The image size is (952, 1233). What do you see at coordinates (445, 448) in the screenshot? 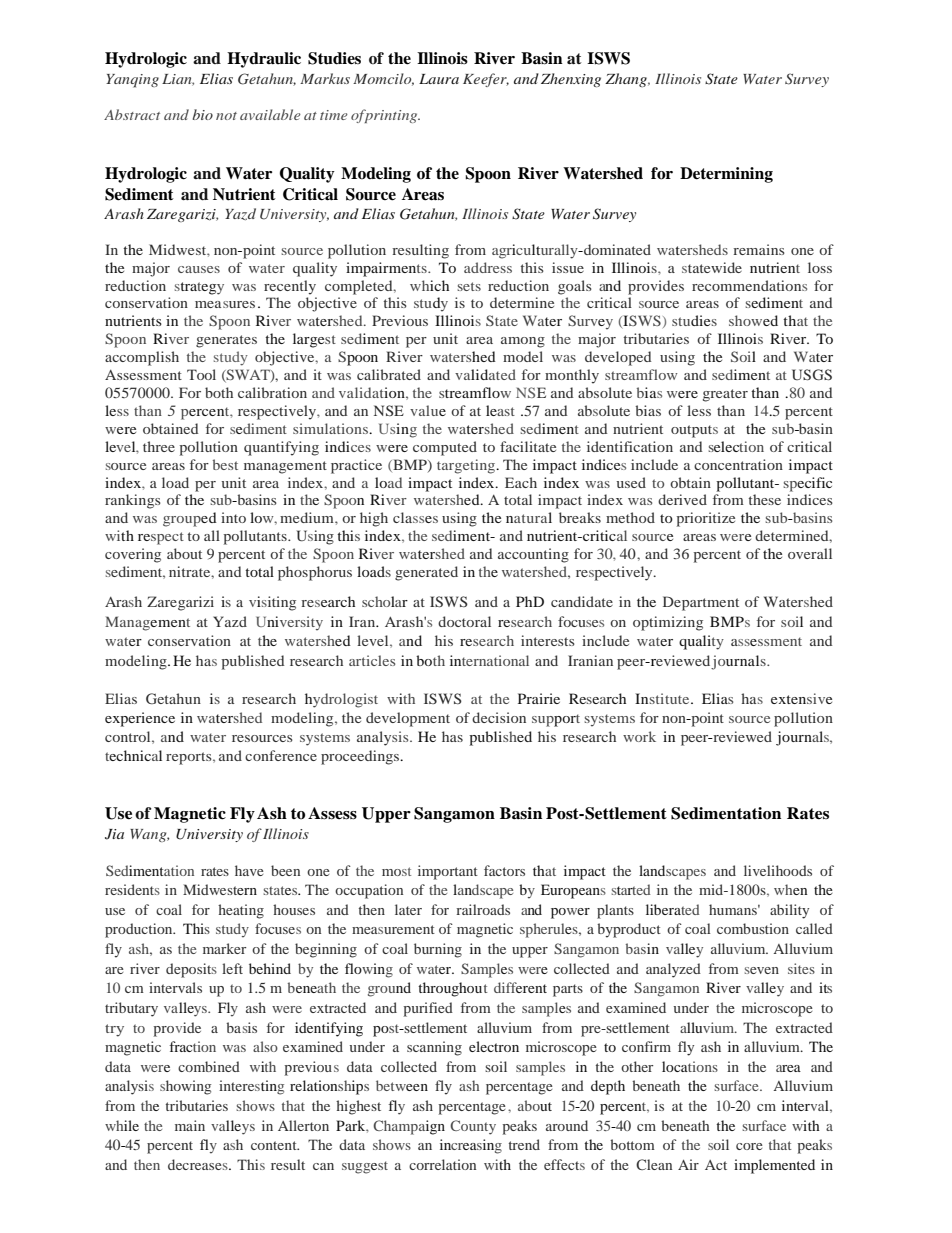
I see `computed` at bounding box center [445, 448].
